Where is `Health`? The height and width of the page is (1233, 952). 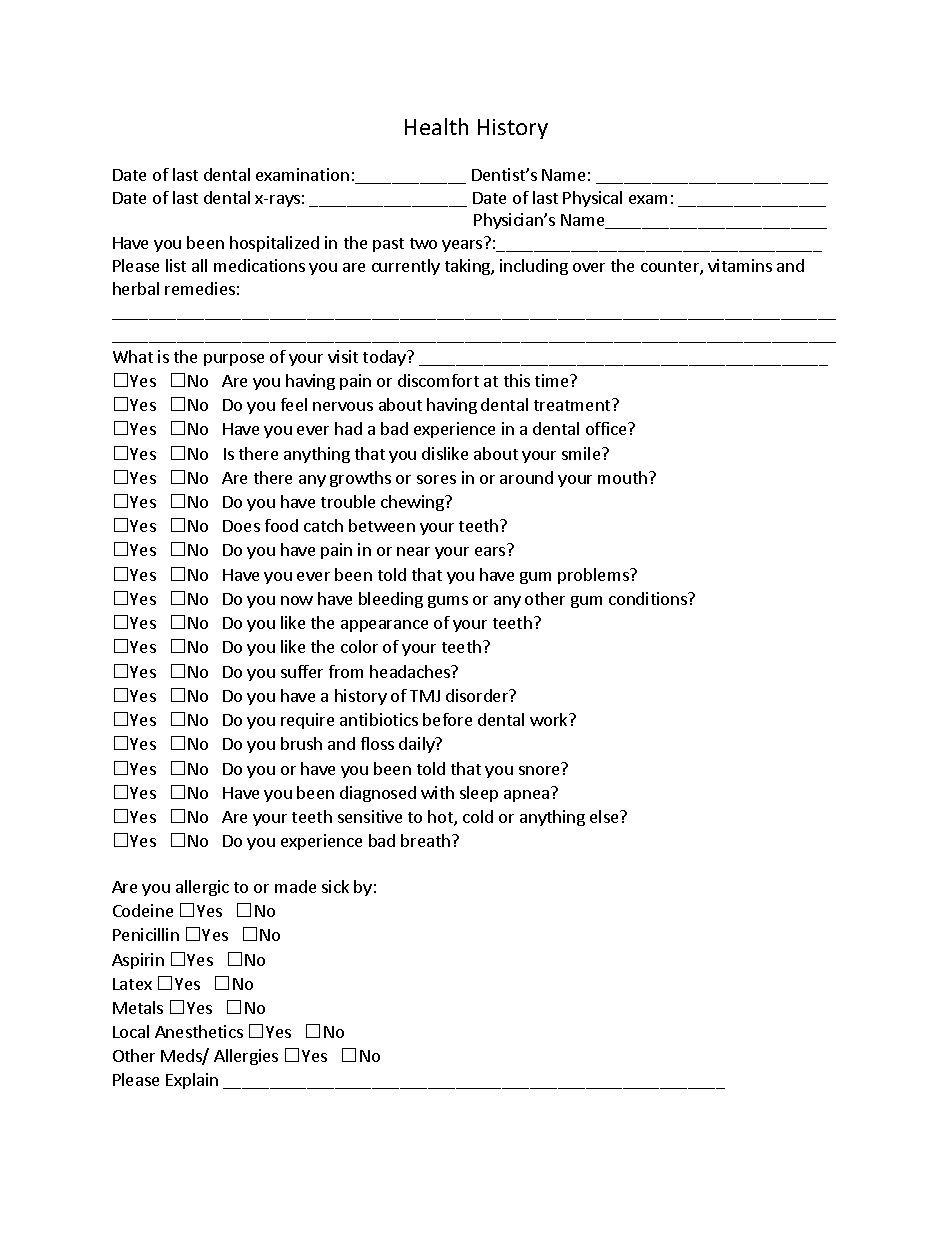 Health is located at coordinates (436, 126).
